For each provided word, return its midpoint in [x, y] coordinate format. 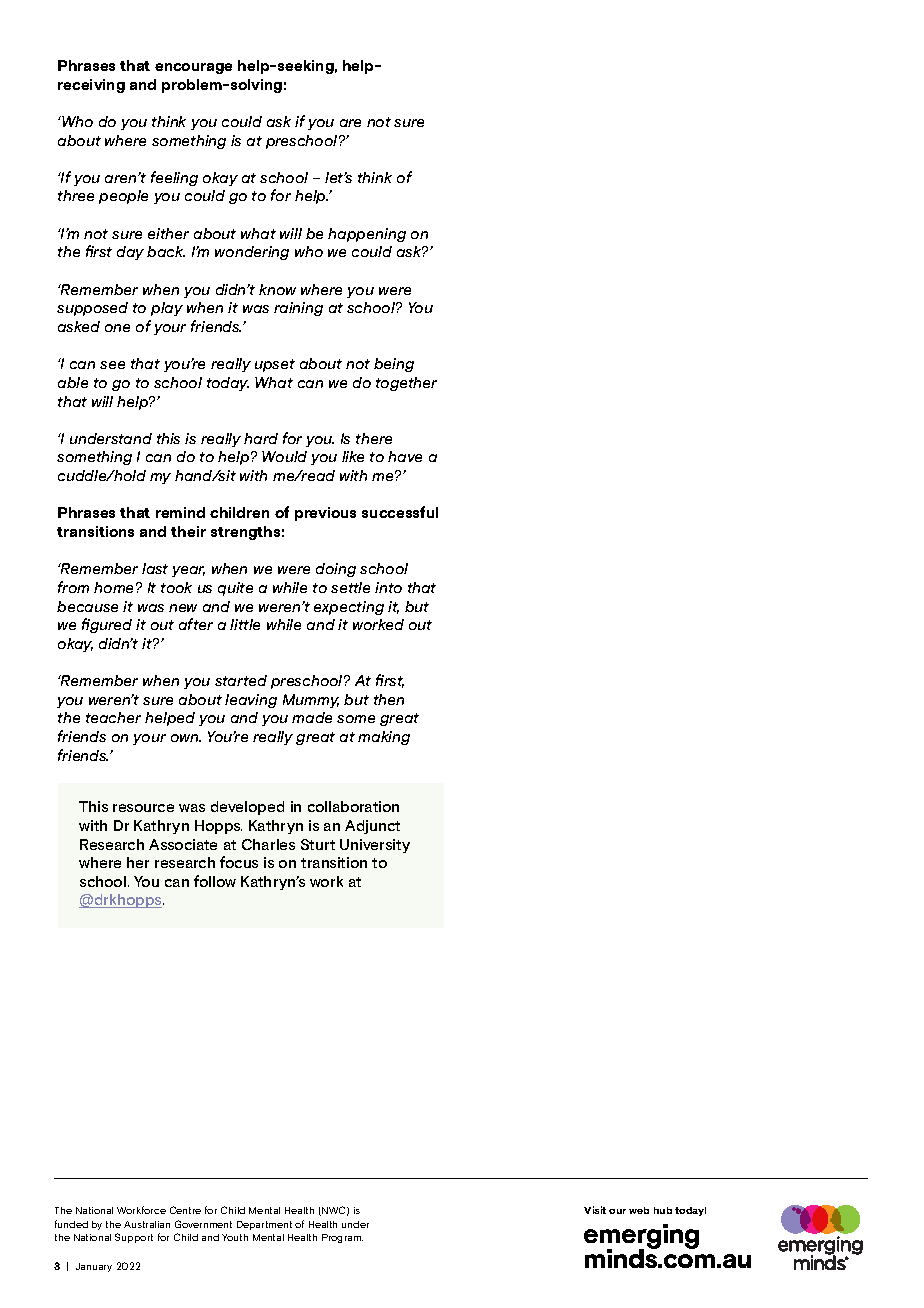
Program [342, 1238]
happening [367, 235]
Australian [147, 1224]
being [394, 365]
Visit [595, 1210]
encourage [193, 68]
